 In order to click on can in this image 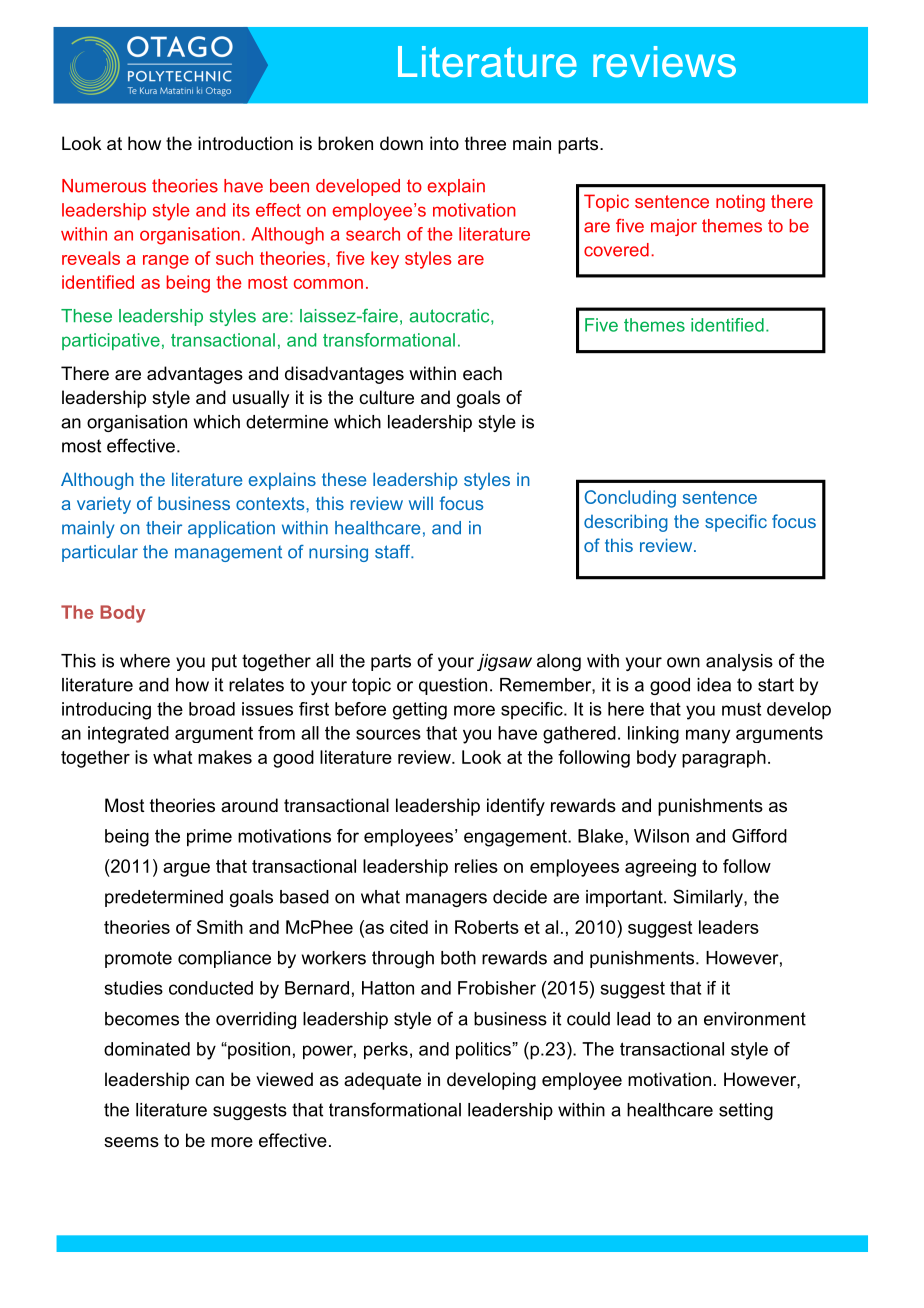, I will do `click(209, 1081)`.
